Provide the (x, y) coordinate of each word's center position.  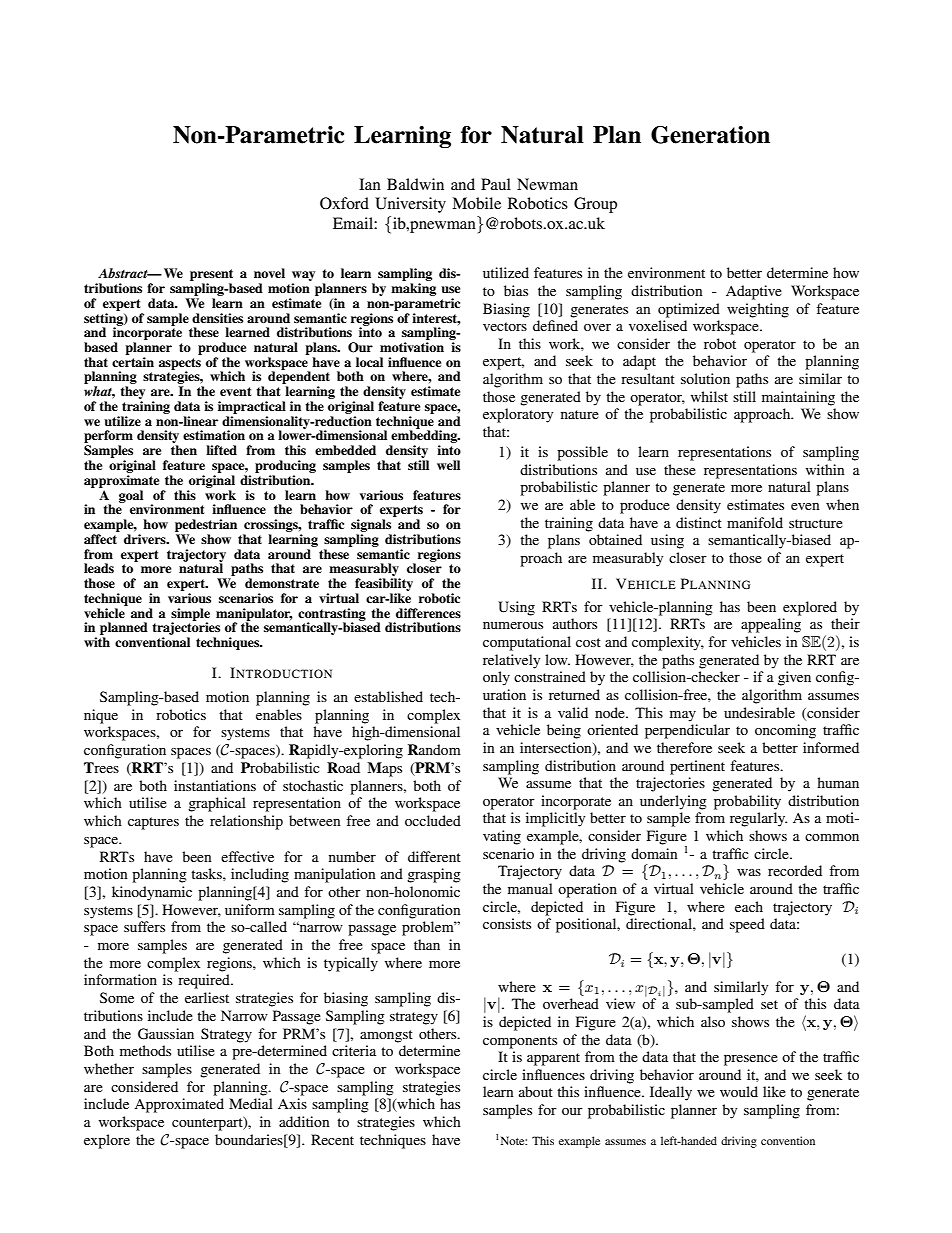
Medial (251, 1103)
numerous (513, 625)
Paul (496, 184)
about (536, 1091)
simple (190, 615)
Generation (710, 135)
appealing (771, 625)
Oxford (344, 203)
